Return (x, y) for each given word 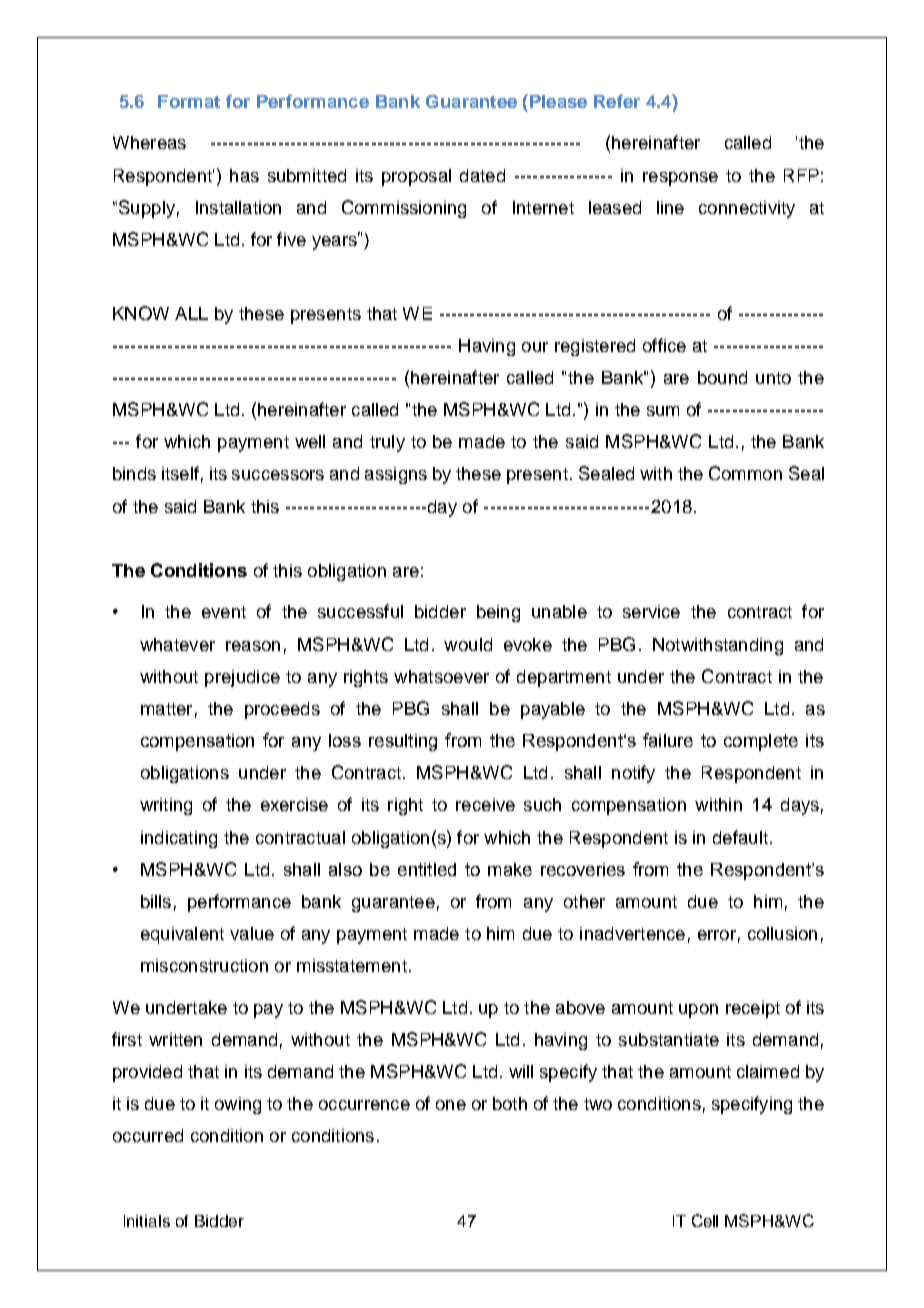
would (468, 644)
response (680, 179)
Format (189, 101)
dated (482, 175)
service (651, 611)
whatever (177, 644)
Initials (147, 1221)
